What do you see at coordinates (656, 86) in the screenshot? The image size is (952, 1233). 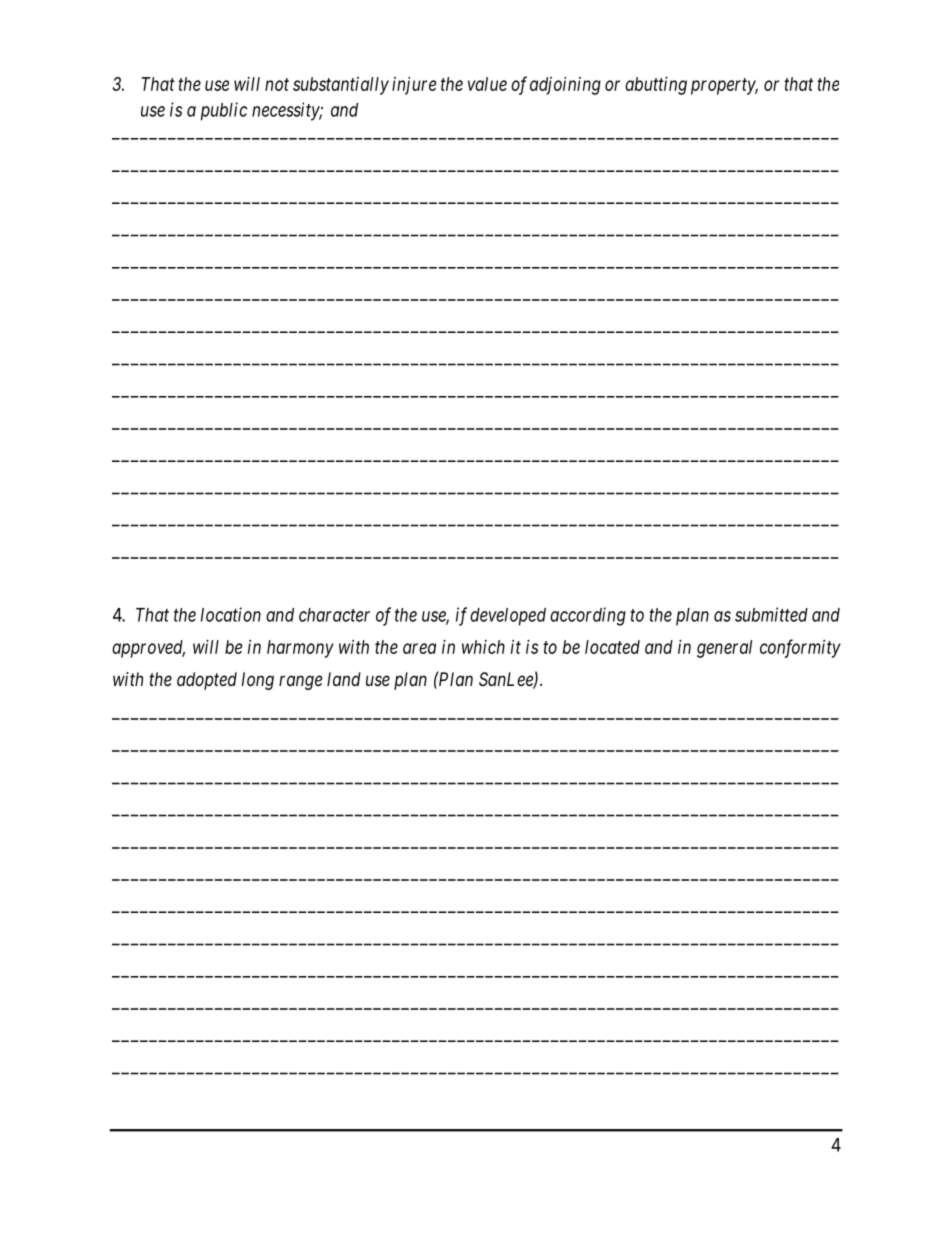 I see `abutting` at bounding box center [656, 86].
